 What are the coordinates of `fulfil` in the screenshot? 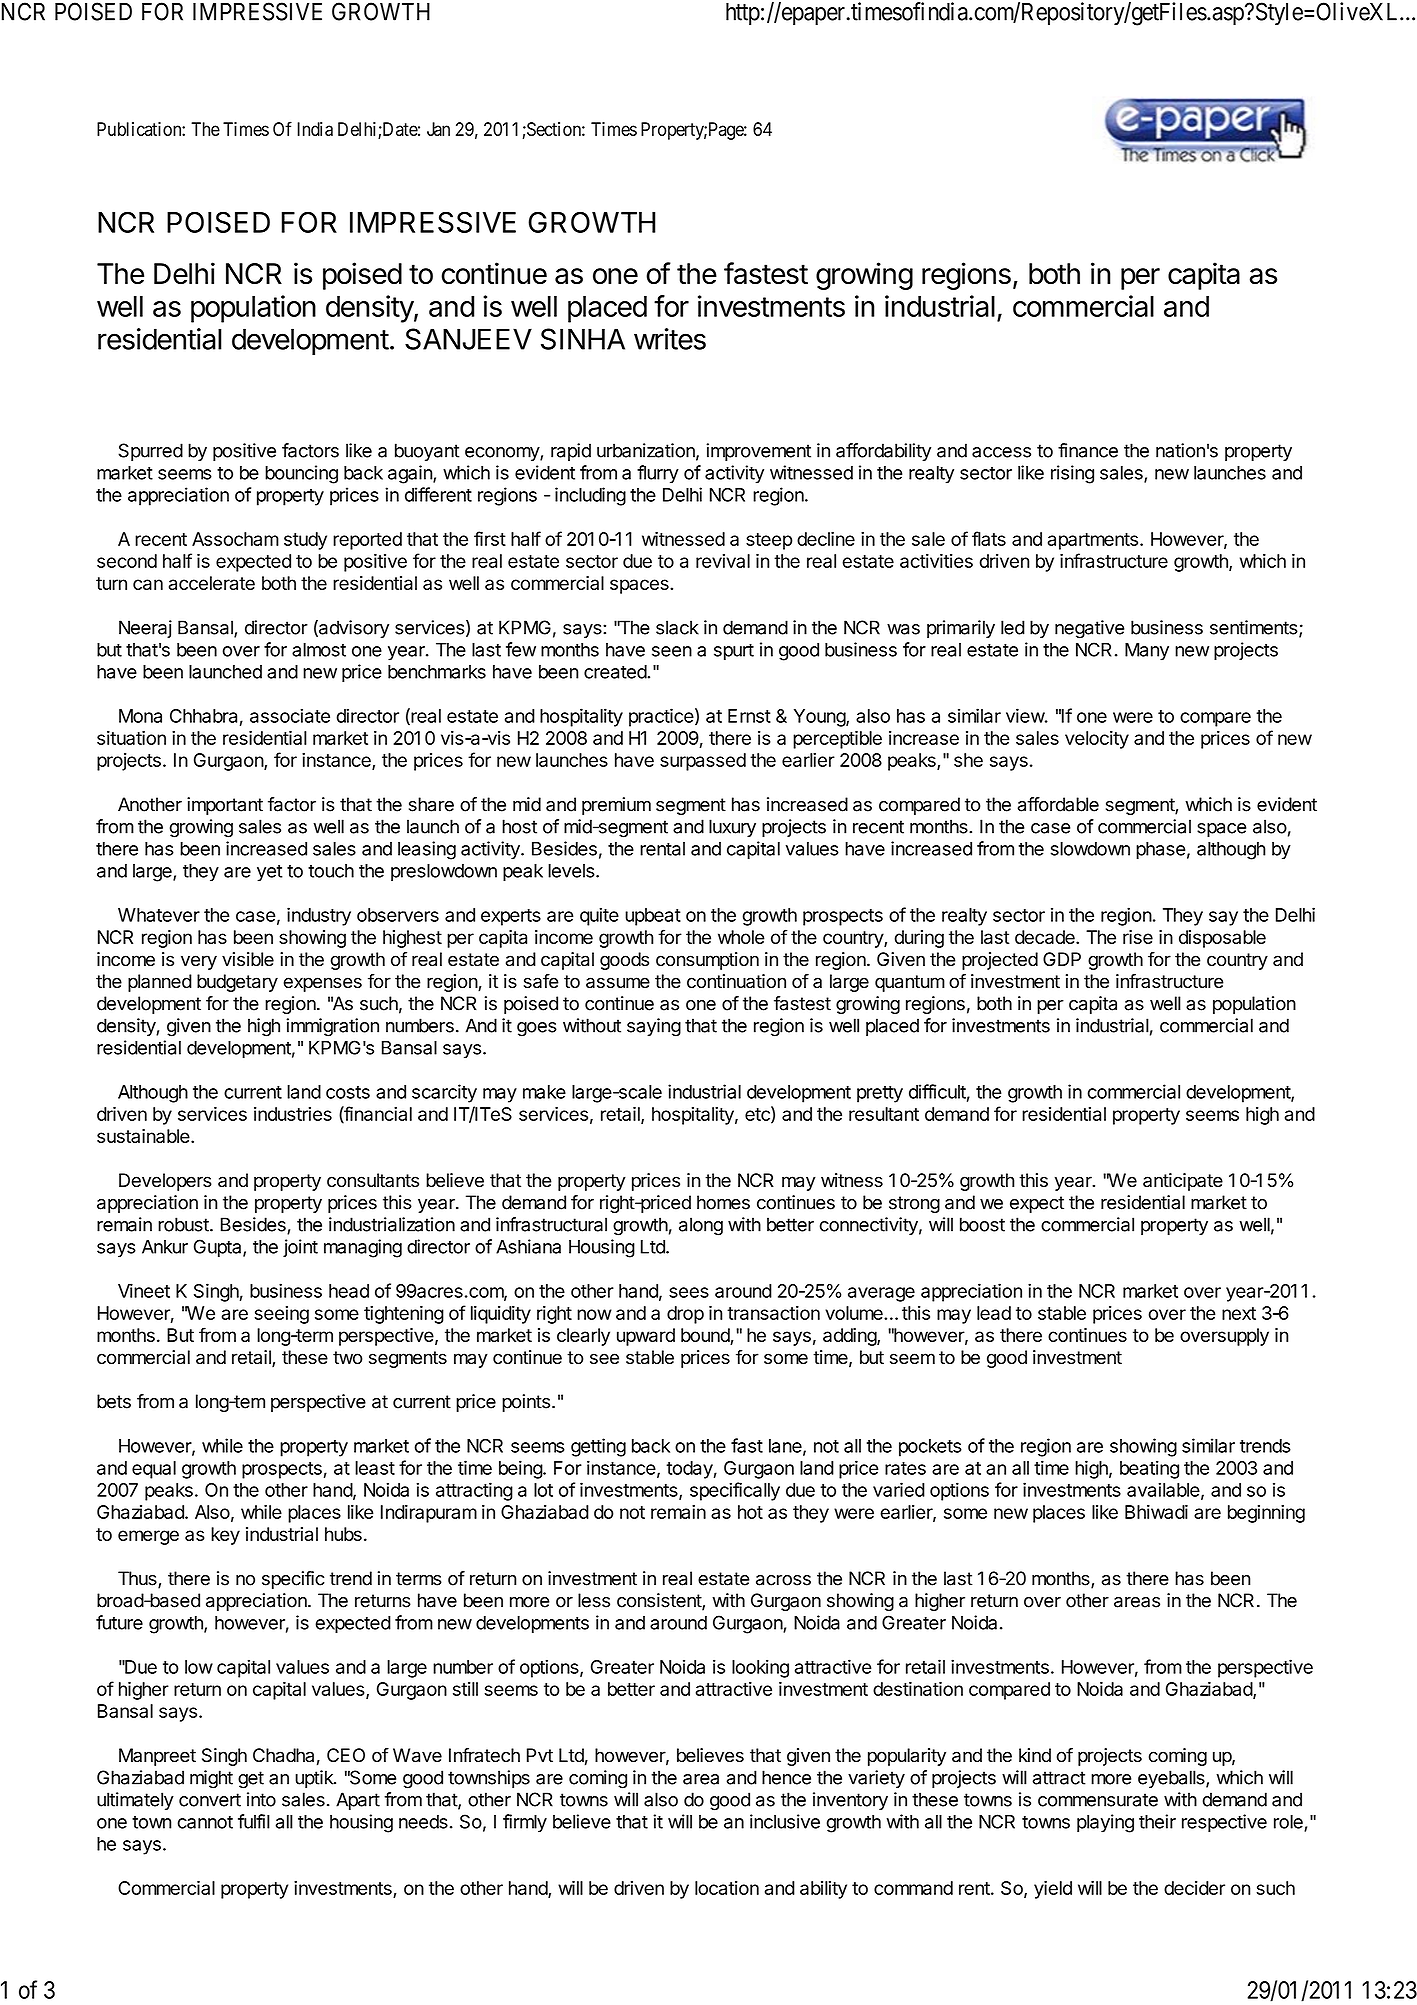 It's located at (254, 1821).
